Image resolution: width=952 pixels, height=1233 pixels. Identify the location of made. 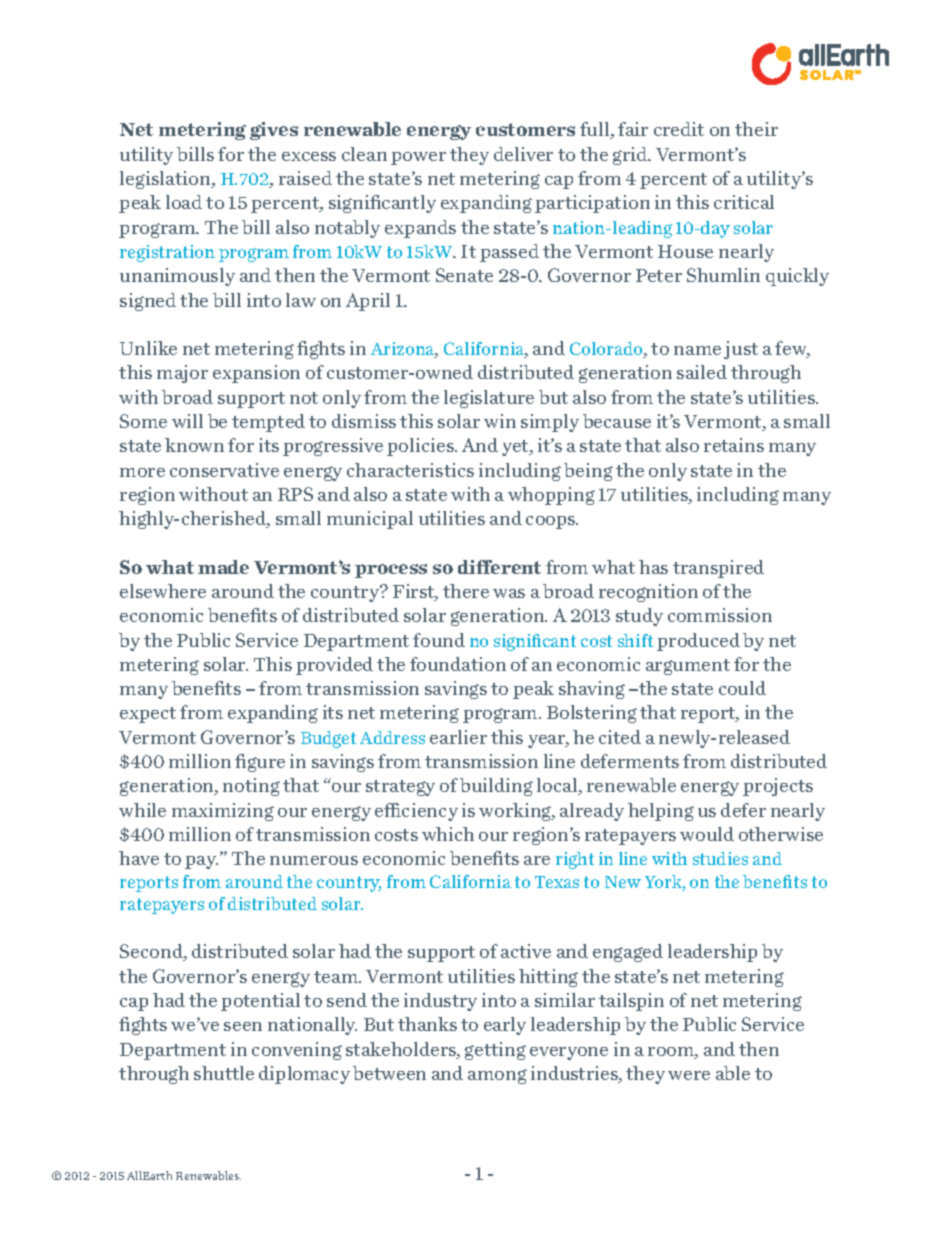
(223, 567).
